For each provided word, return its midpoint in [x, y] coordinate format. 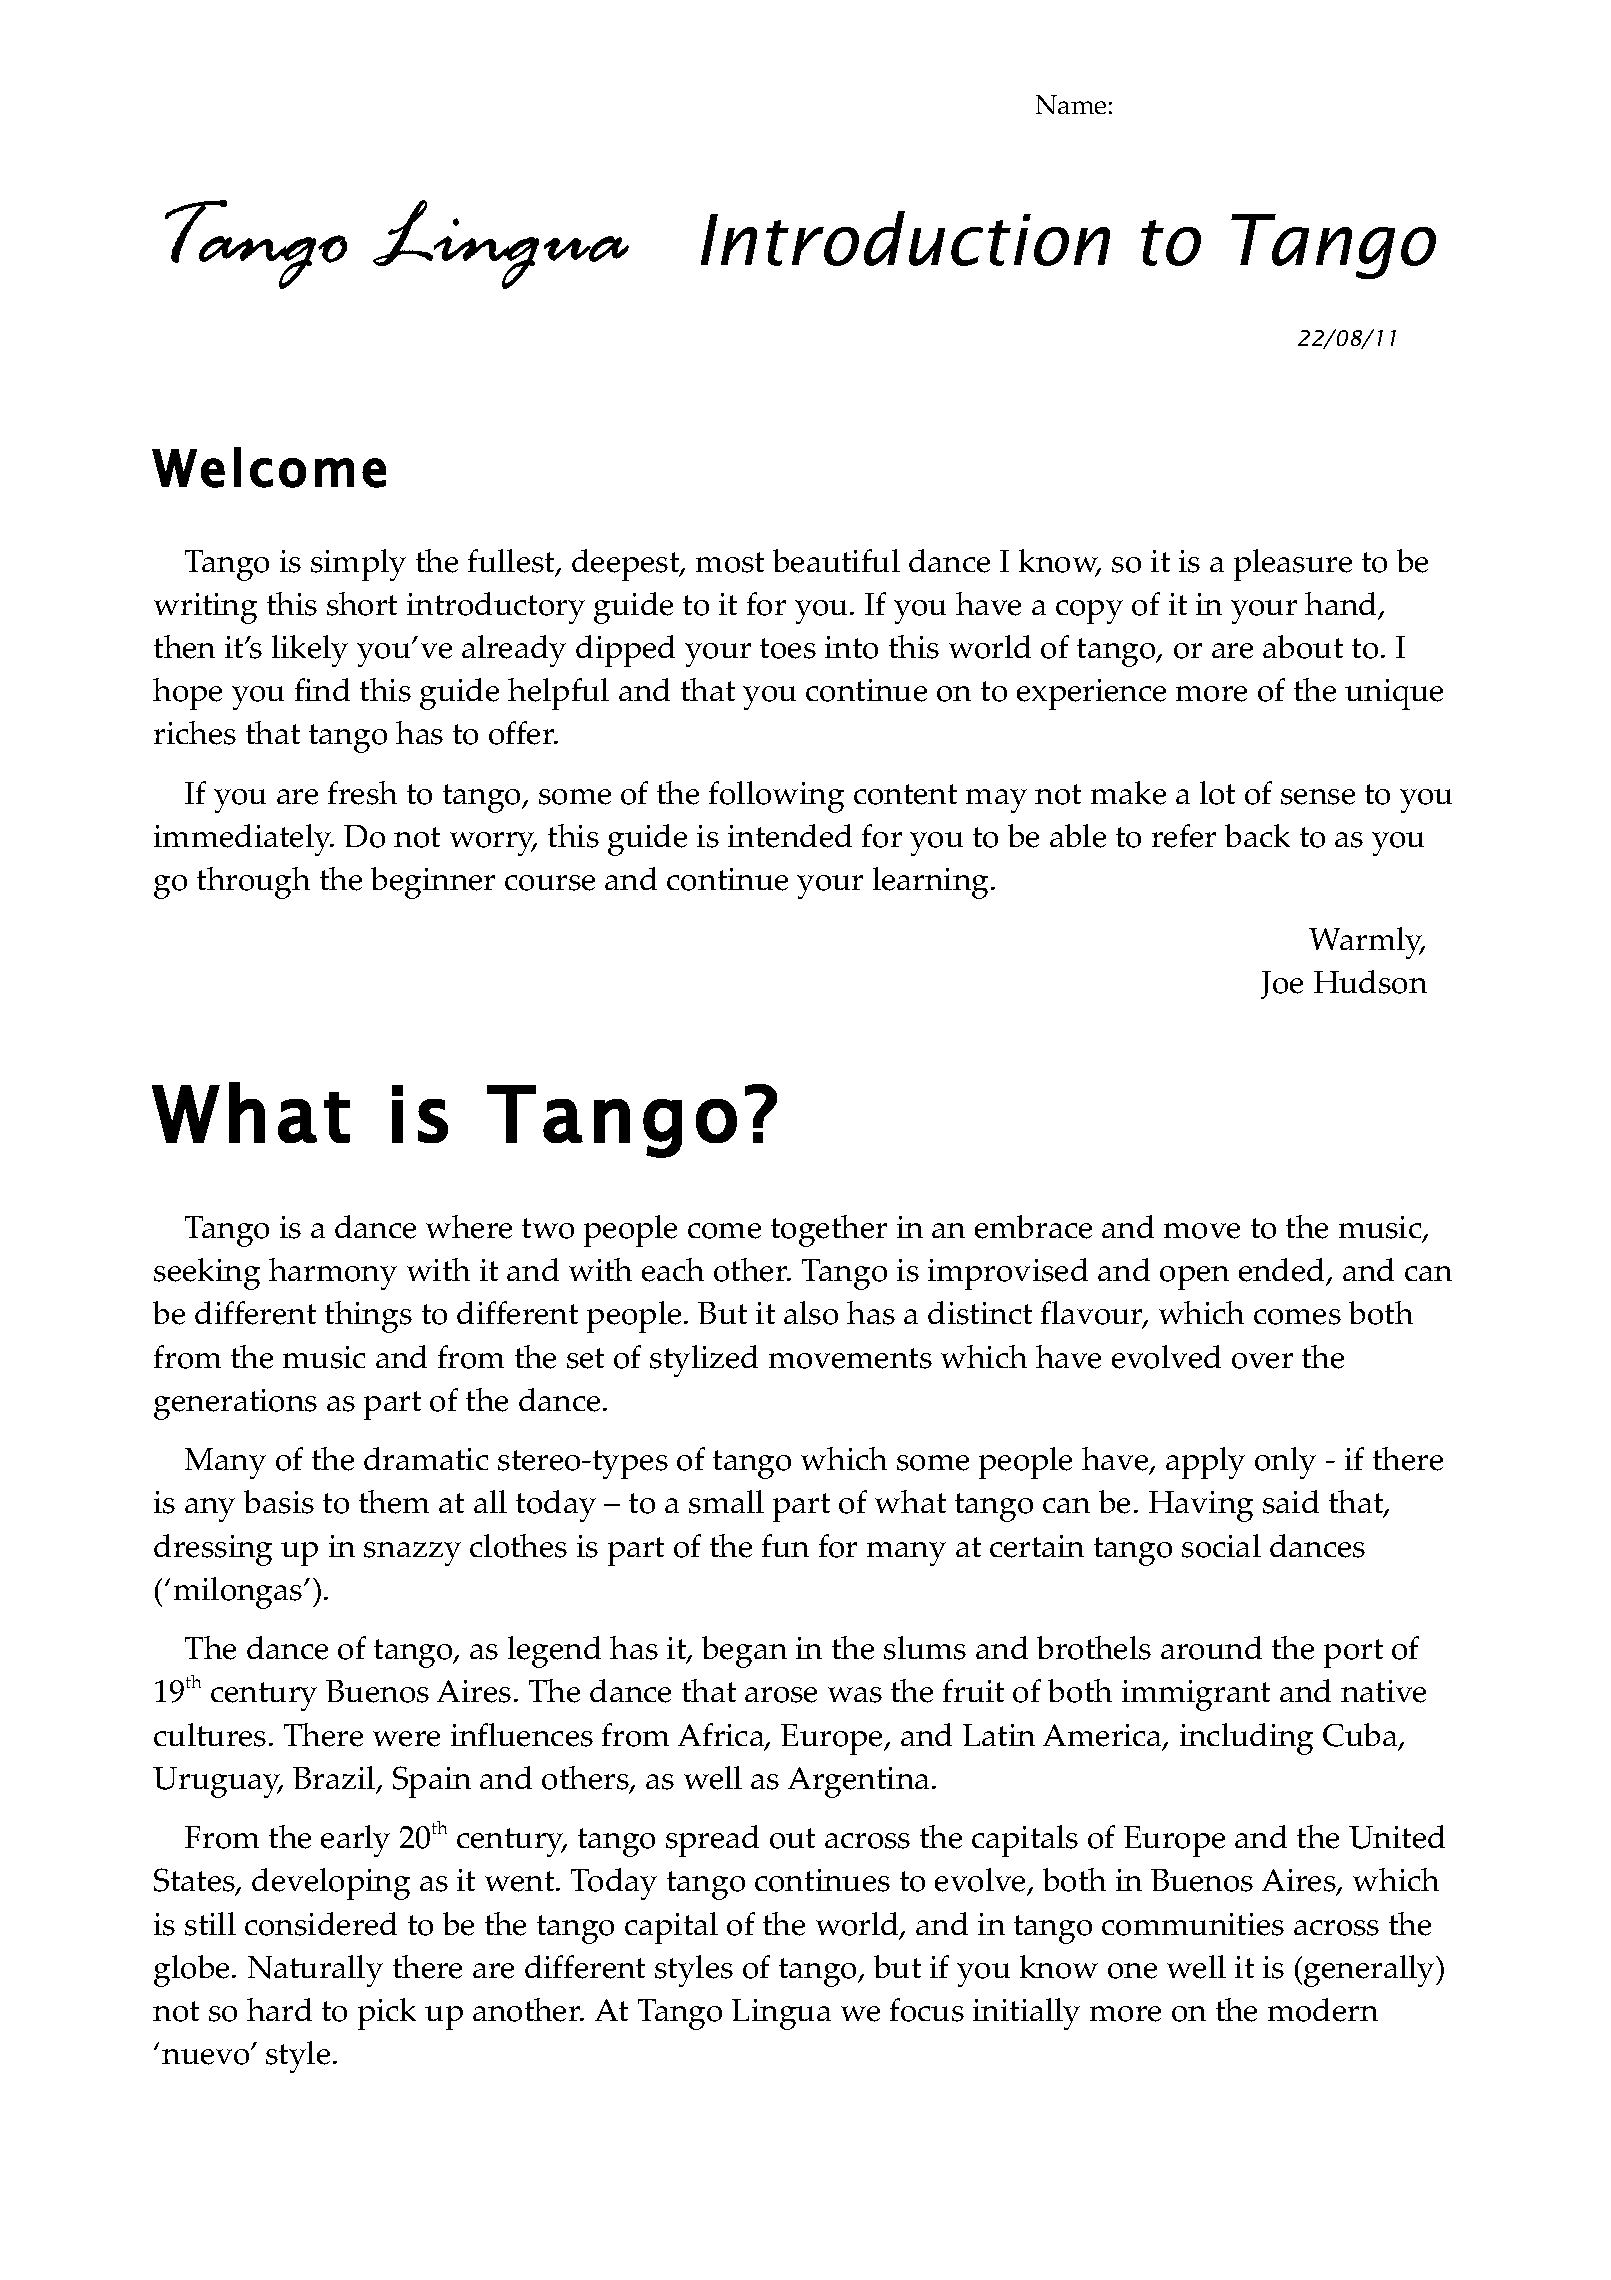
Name [1071, 104]
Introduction [905, 238]
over [1262, 1361]
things [368, 1317]
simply [358, 565]
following [776, 797]
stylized [704, 1361]
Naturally [315, 1971]
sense [1318, 797]
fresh [362, 793]
